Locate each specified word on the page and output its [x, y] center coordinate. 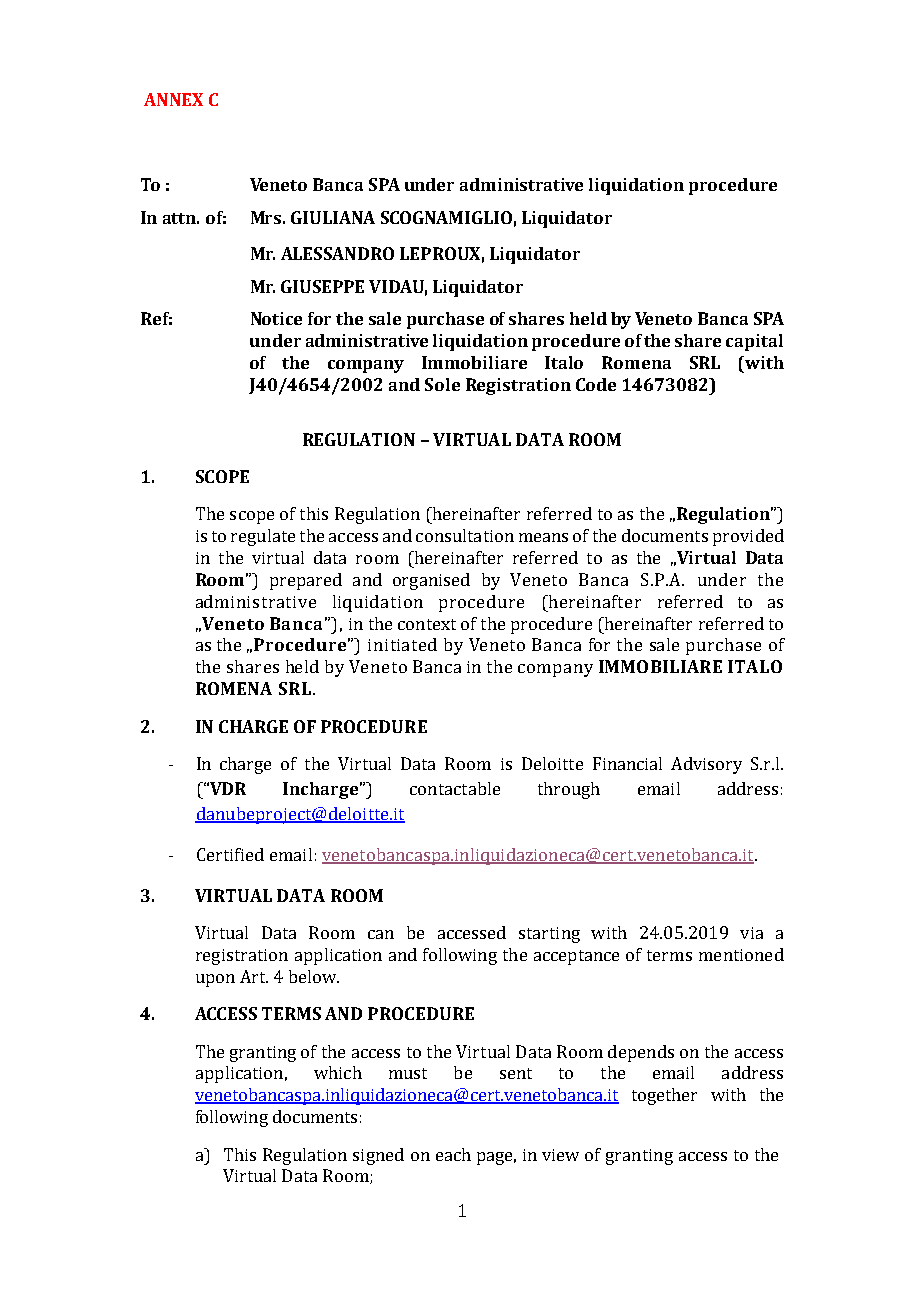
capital [754, 342]
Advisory [706, 765]
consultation [465, 535]
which [338, 1072]
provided [748, 537]
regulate [263, 537]
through [569, 790]
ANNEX [173, 99]
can [381, 934]
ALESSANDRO [337, 253]
